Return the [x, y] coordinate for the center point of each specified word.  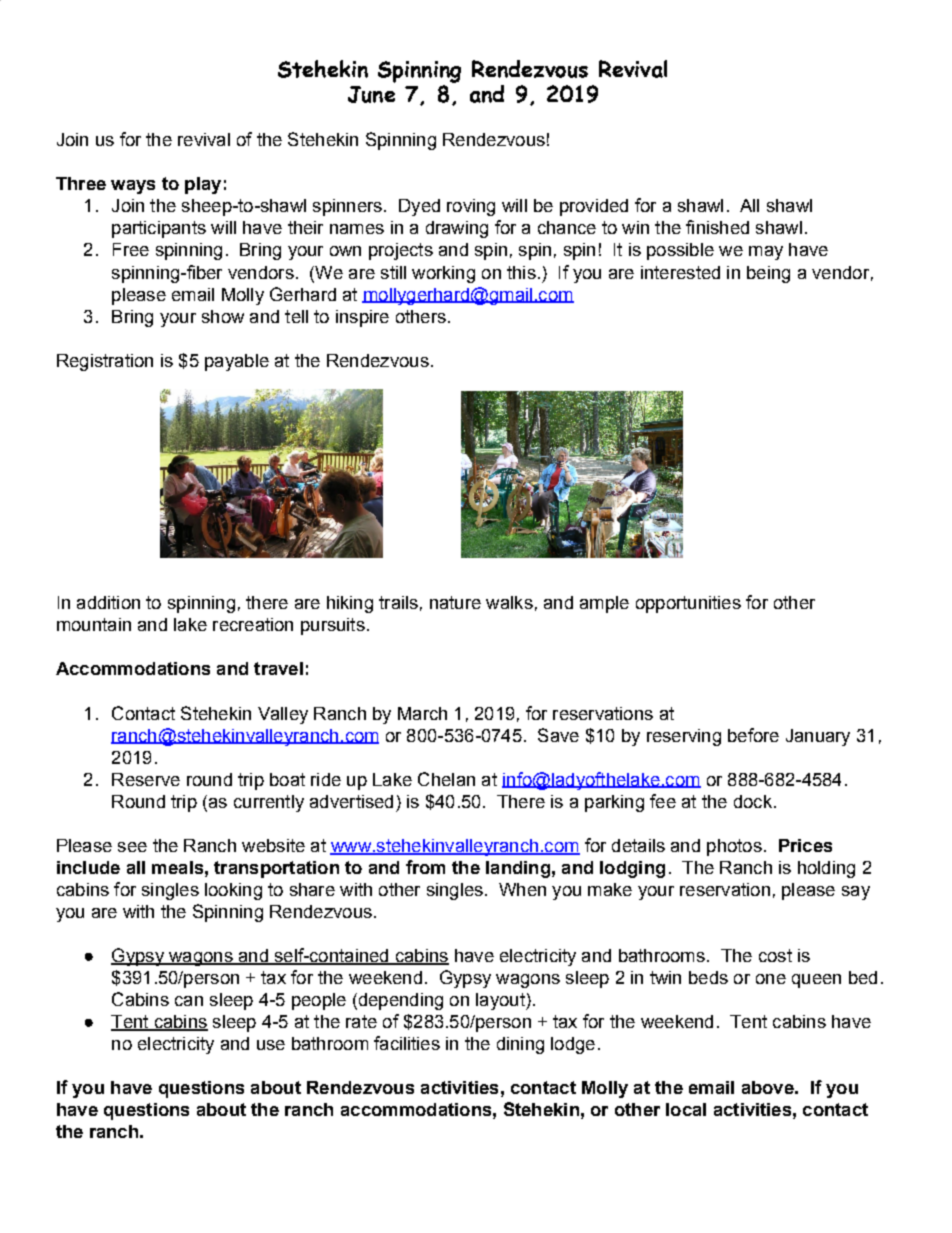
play [203, 185]
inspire [362, 318]
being [768, 274]
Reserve [146, 779]
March [422, 713]
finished [717, 227]
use [271, 1045]
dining [520, 1045]
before [753, 735]
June [371, 94]
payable [237, 362]
